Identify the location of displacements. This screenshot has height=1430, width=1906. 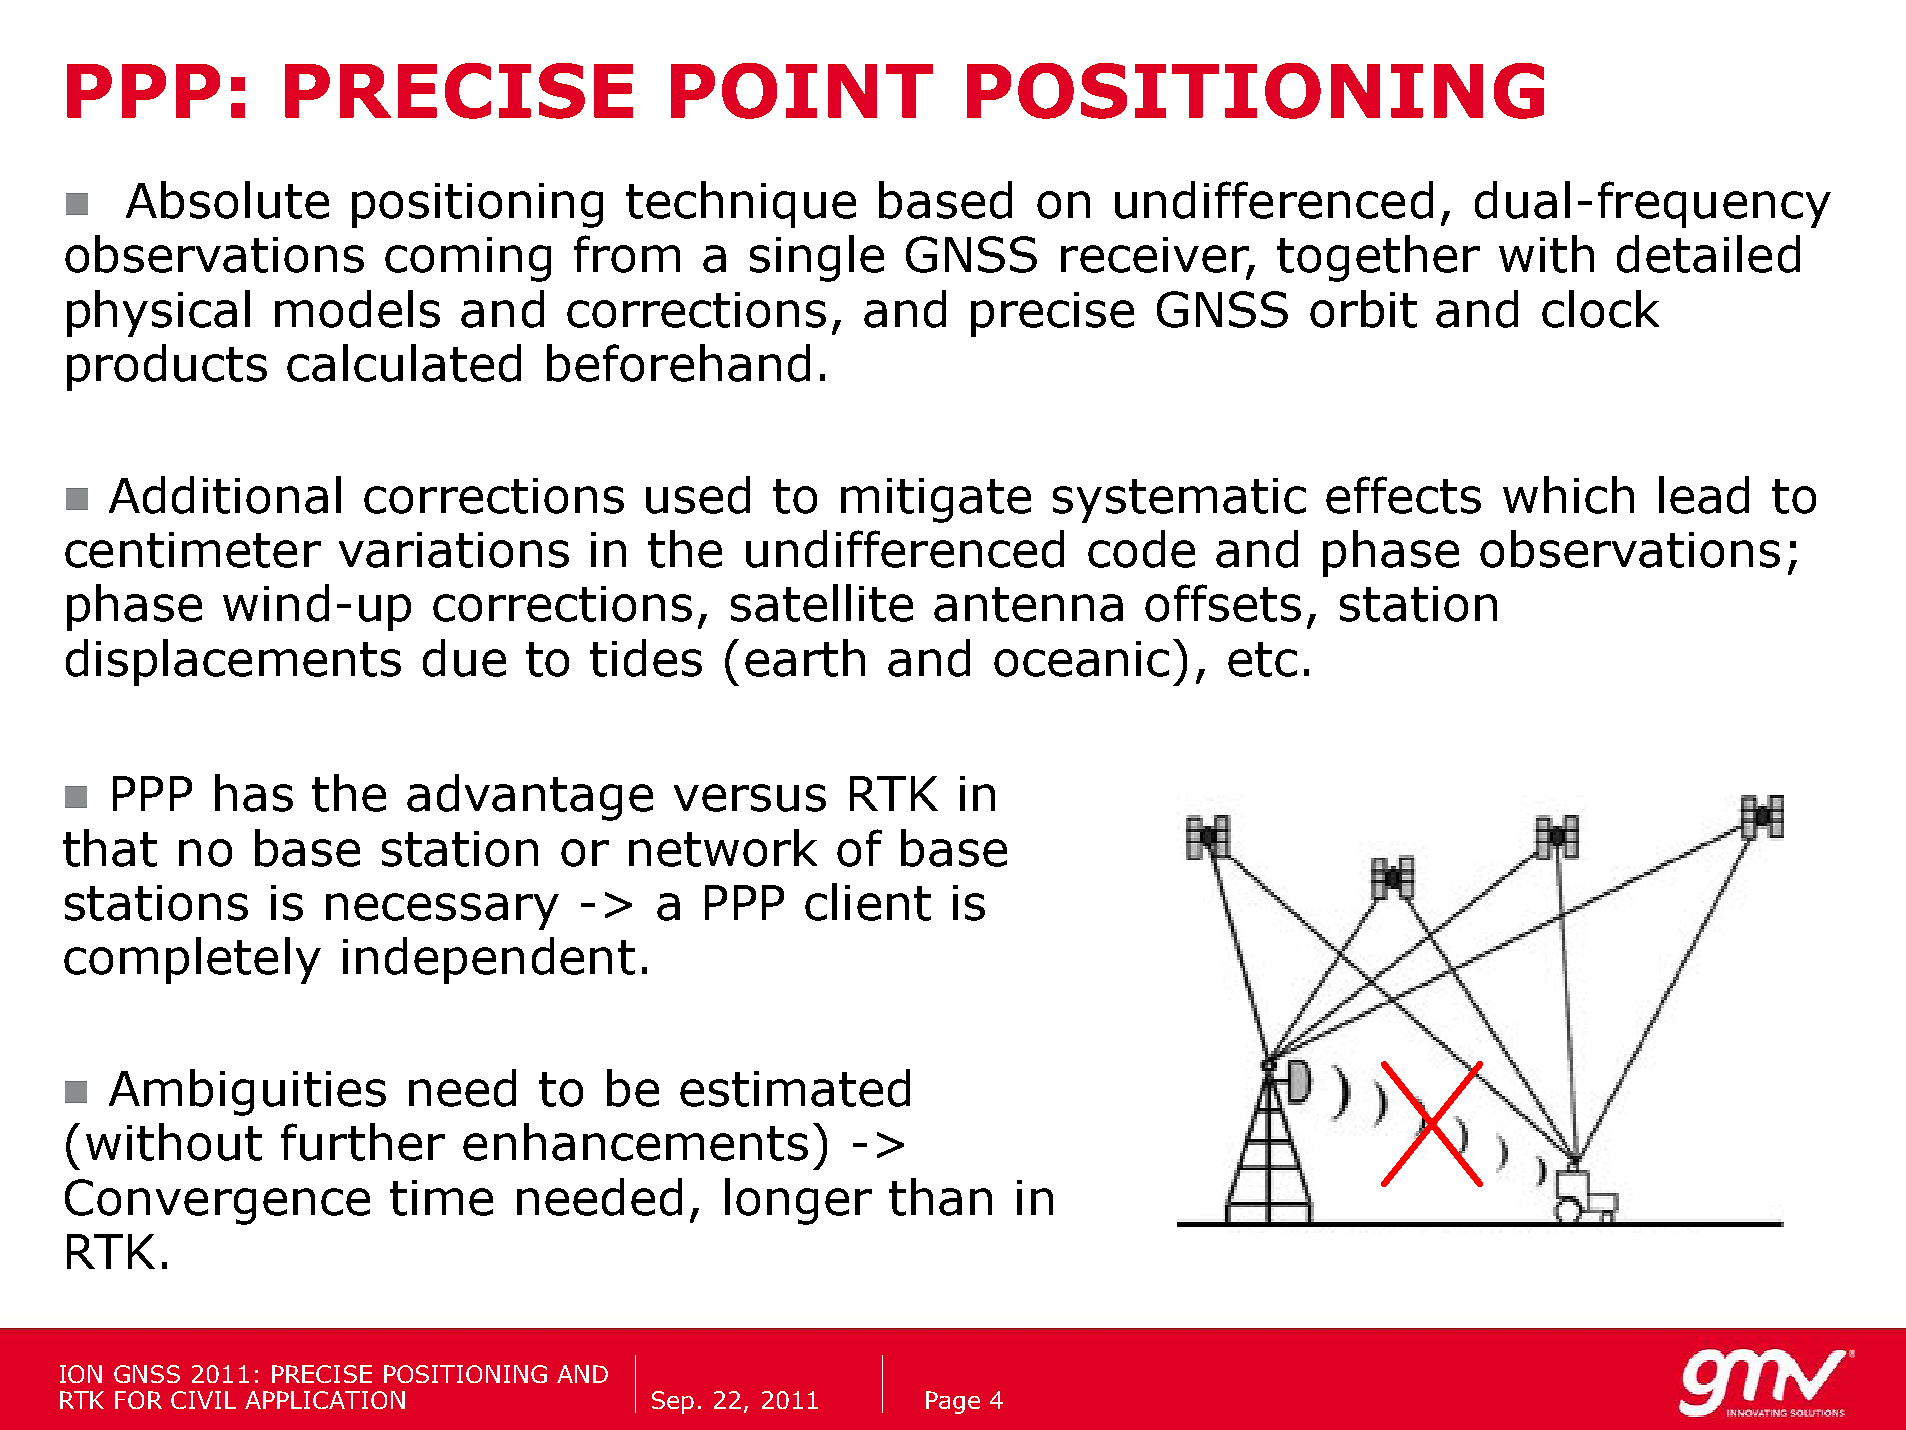
(233, 662).
